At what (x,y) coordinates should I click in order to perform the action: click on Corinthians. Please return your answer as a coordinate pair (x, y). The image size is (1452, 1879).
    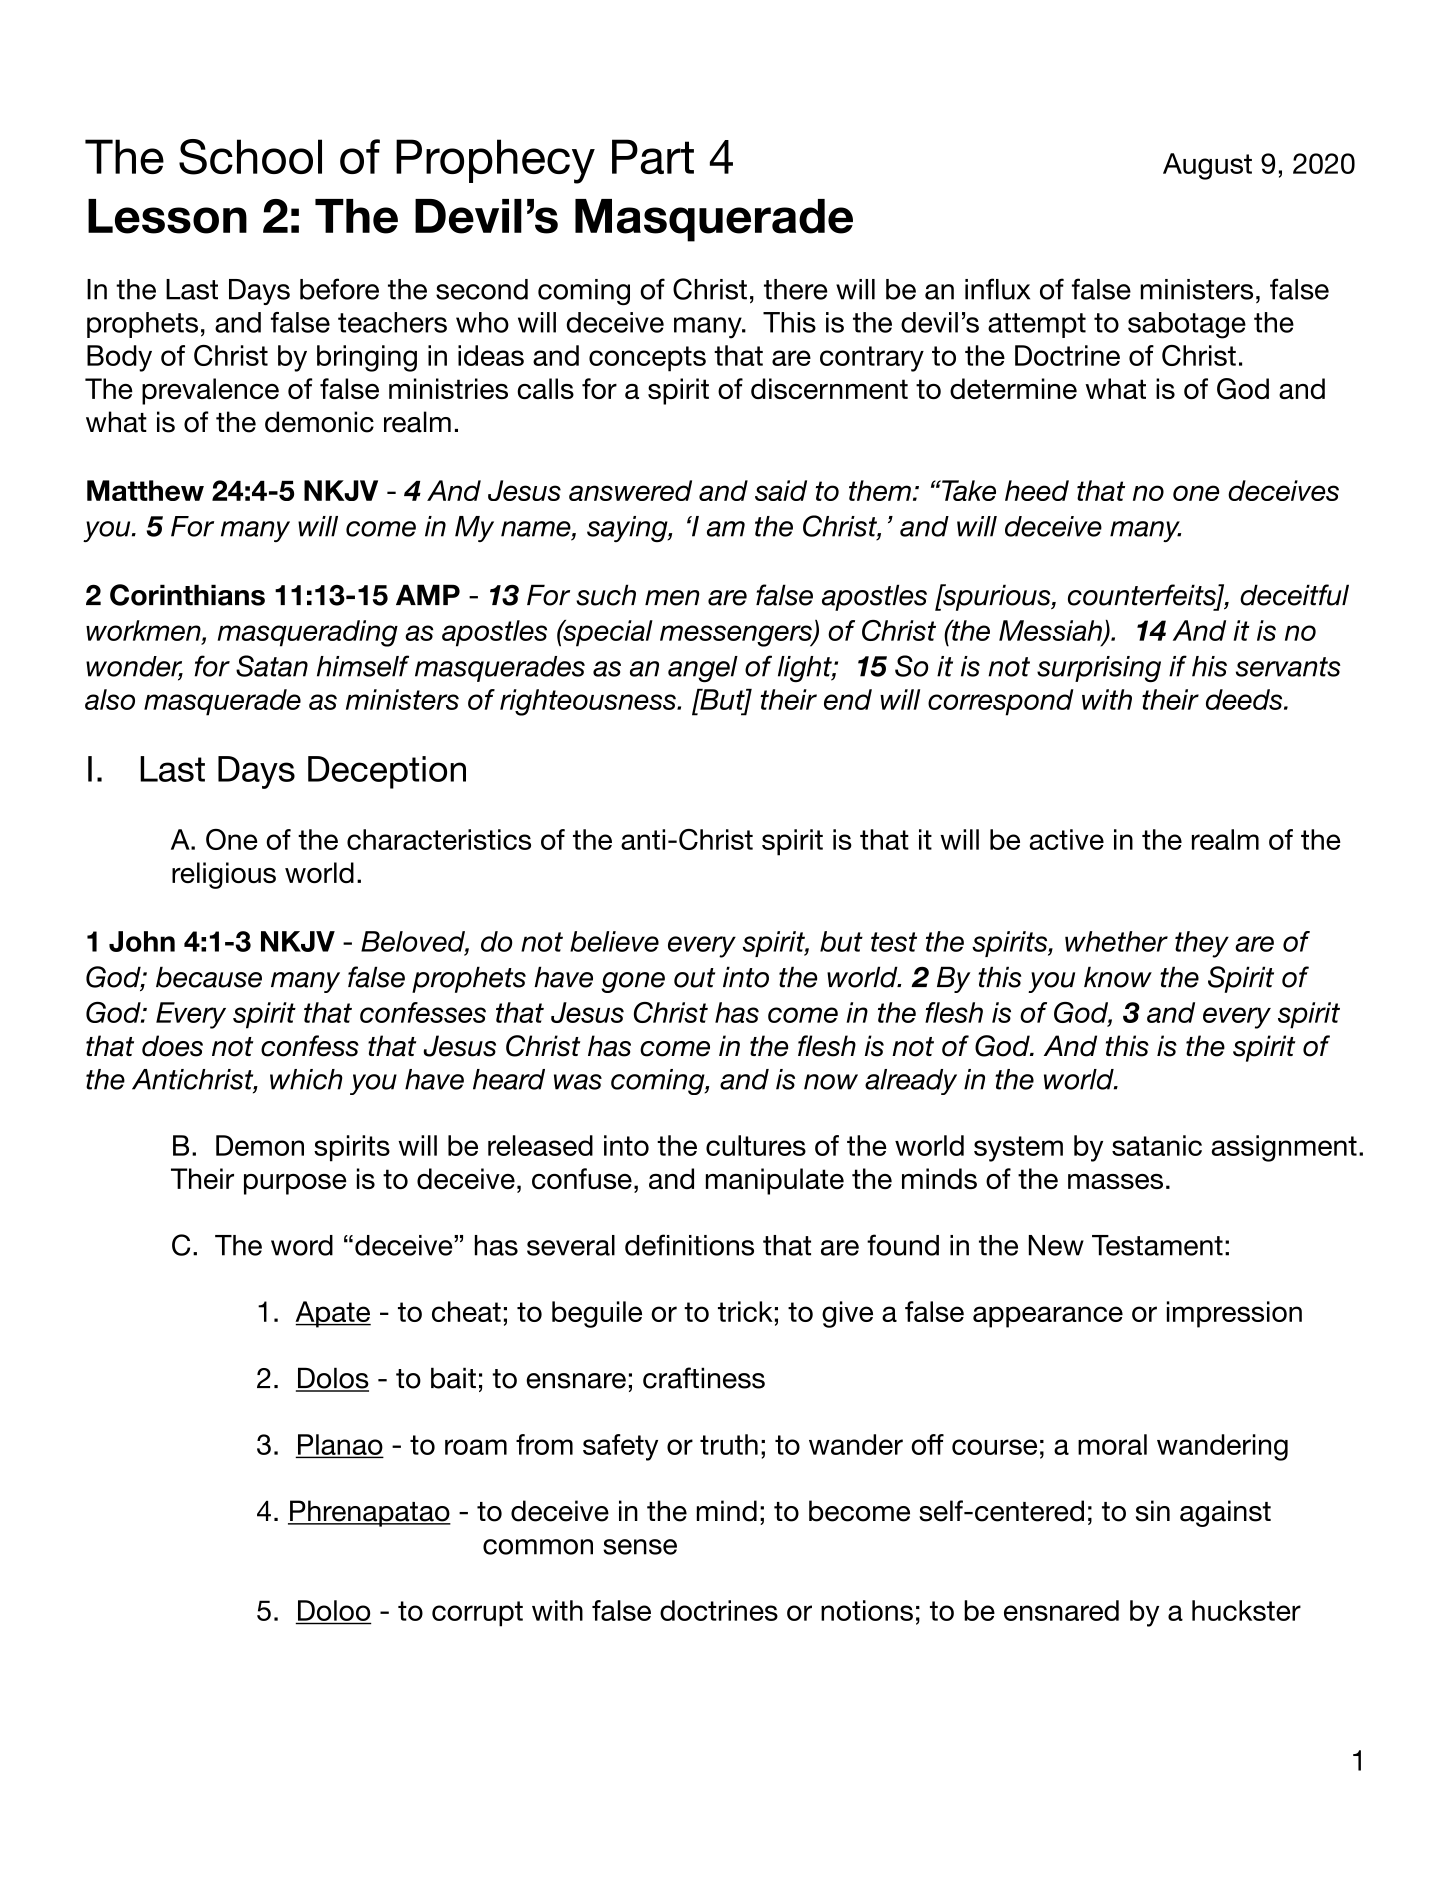
    Looking at the image, I should click on (187, 595).
